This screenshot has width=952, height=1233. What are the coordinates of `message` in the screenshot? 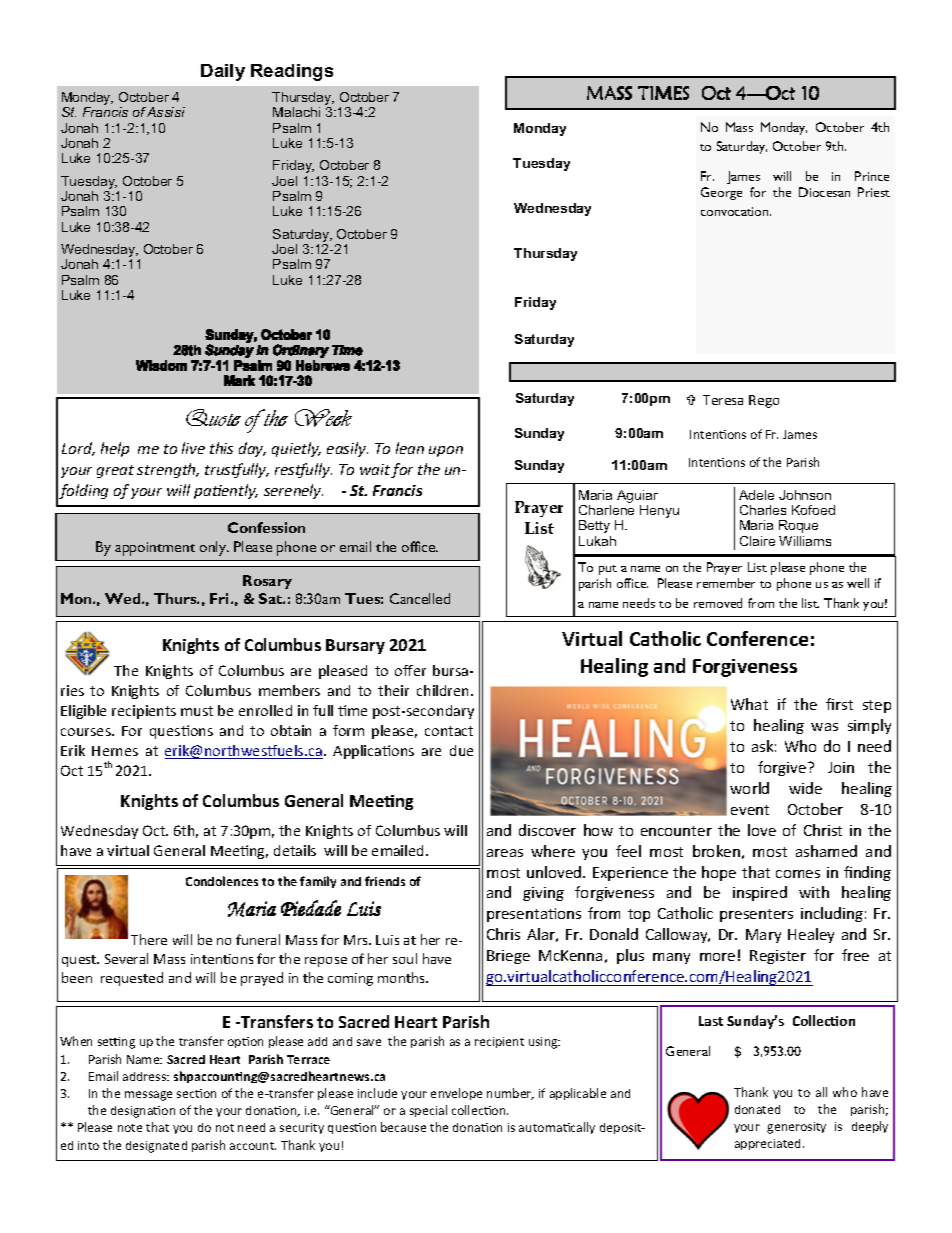 It's located at (148, 1096).
